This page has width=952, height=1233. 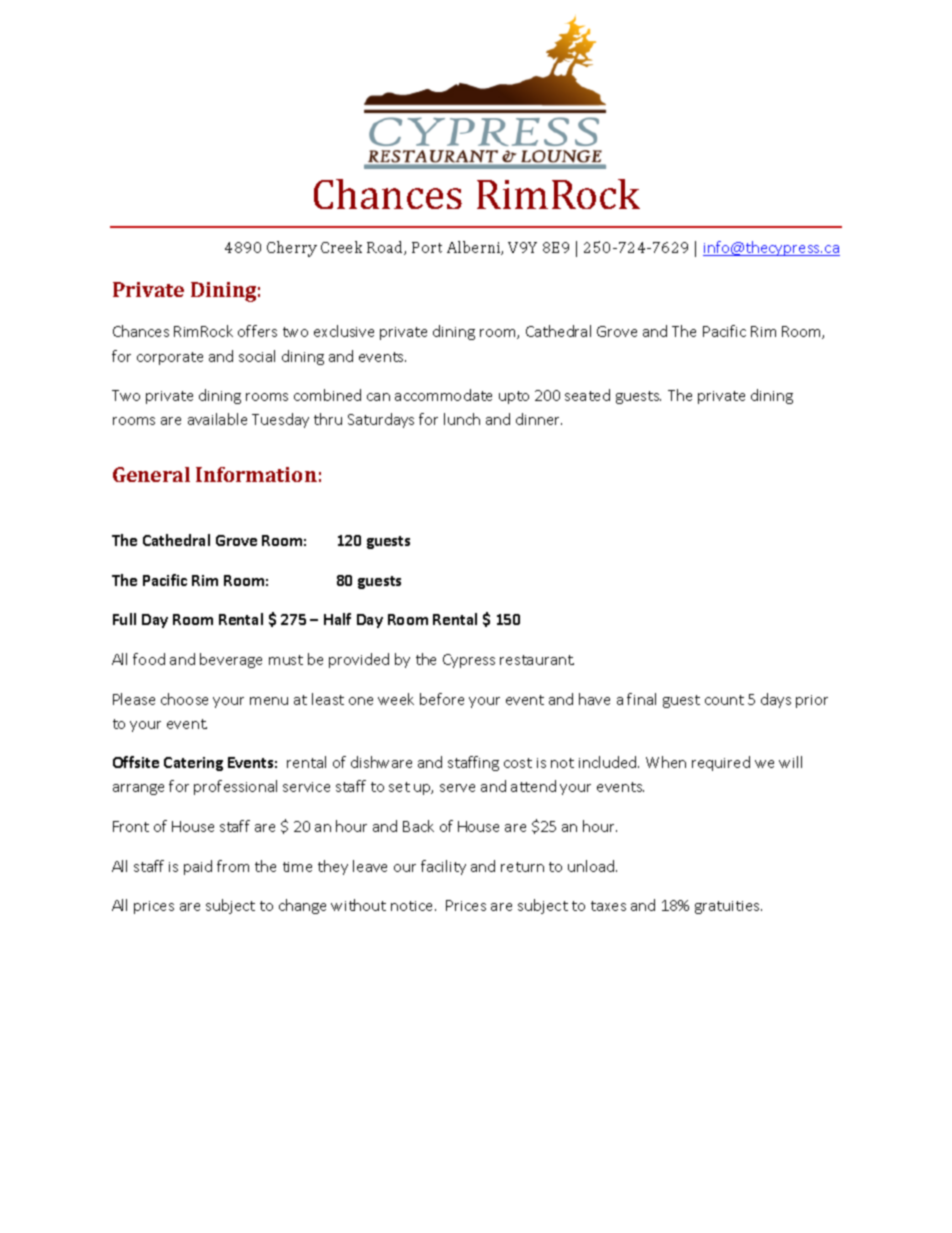 I want to click on dinner, so click(x=539, y=419).
